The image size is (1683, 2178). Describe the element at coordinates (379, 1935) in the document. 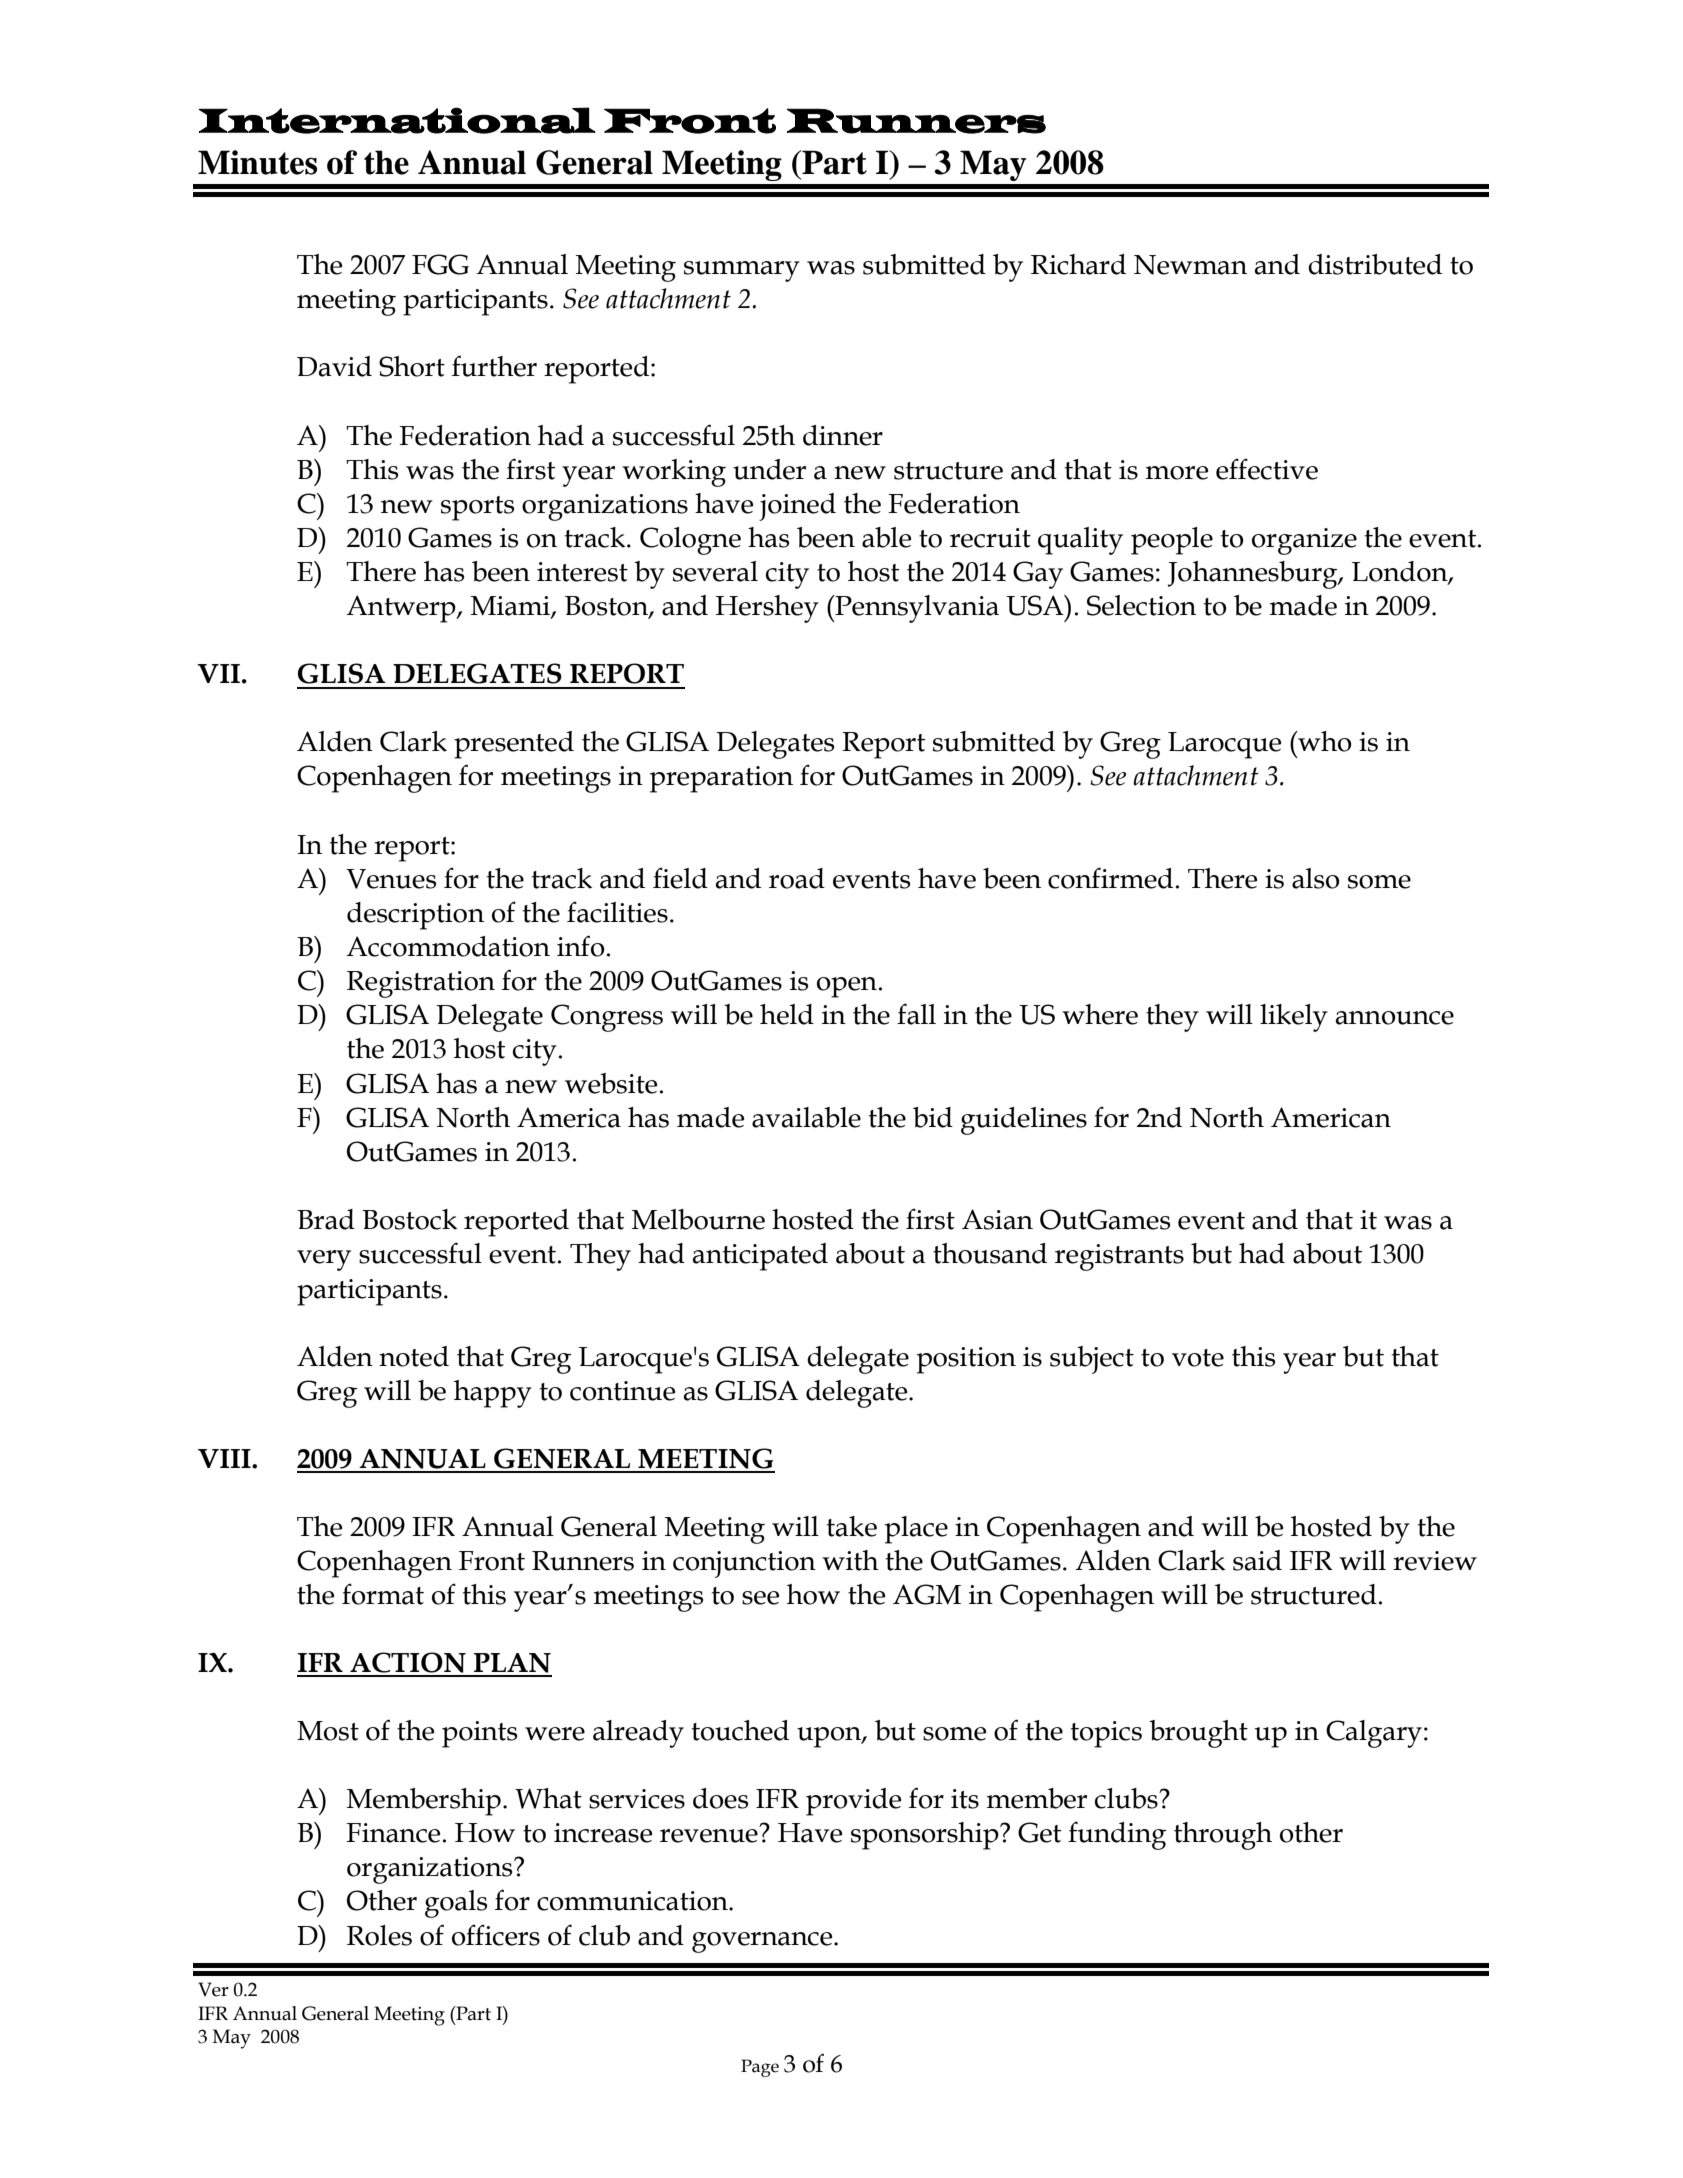

I see `Roles` at that location.
